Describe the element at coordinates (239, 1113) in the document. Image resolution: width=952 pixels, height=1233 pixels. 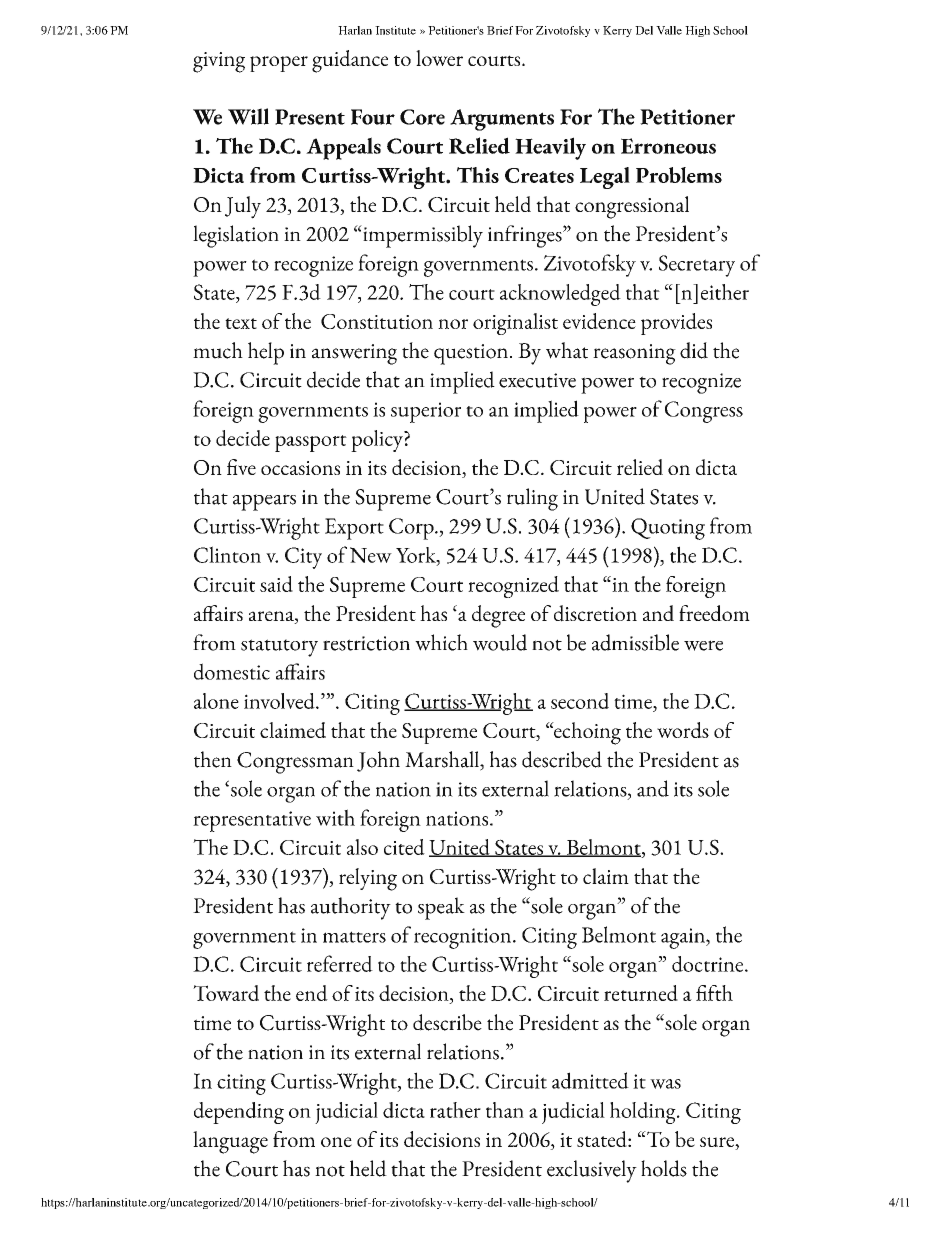
I see `depending` at that location.
